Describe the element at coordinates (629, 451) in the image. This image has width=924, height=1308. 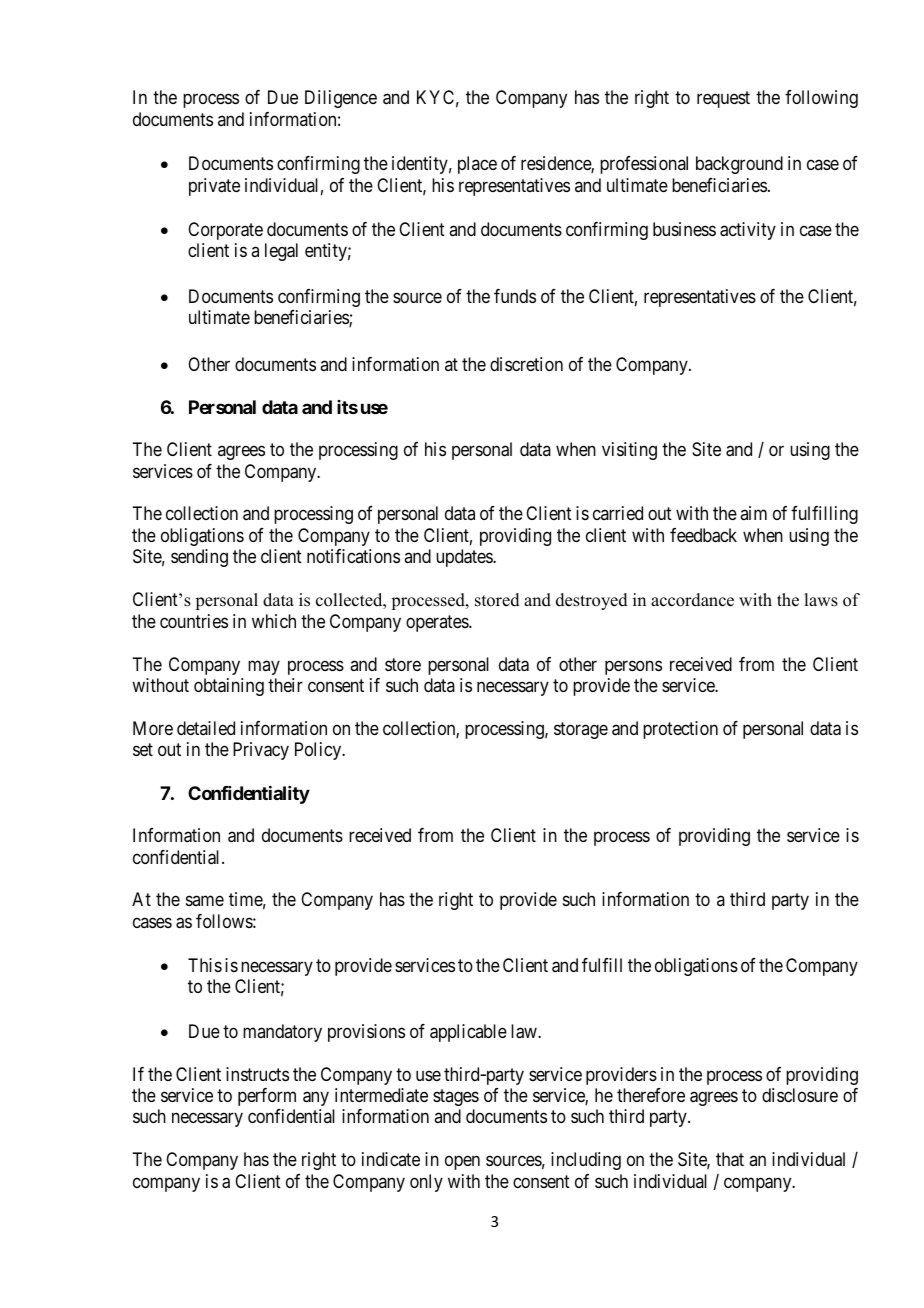
I see `visiting` at that location.
